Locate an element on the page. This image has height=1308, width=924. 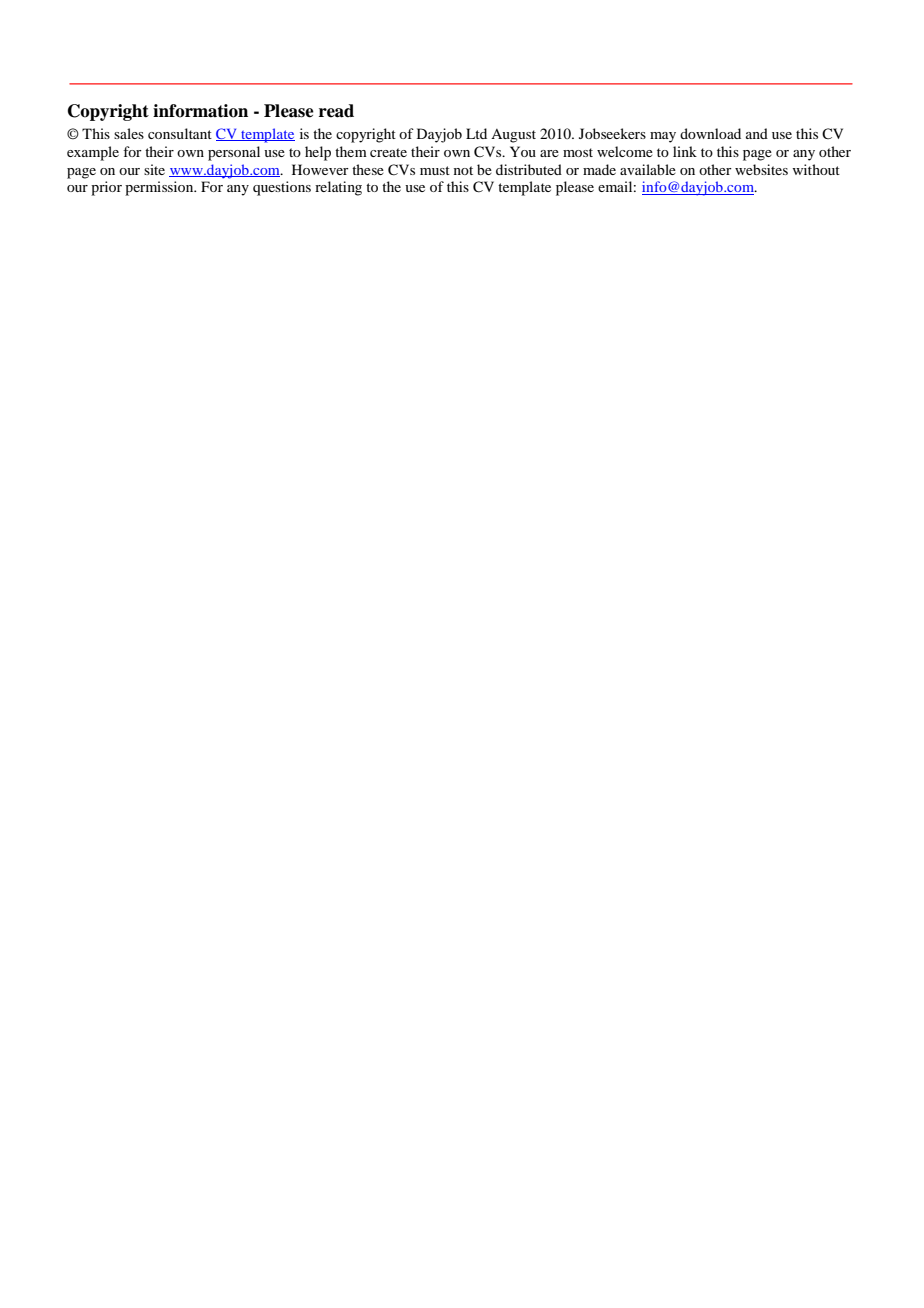
relating is located at coordinates (338, 188).
